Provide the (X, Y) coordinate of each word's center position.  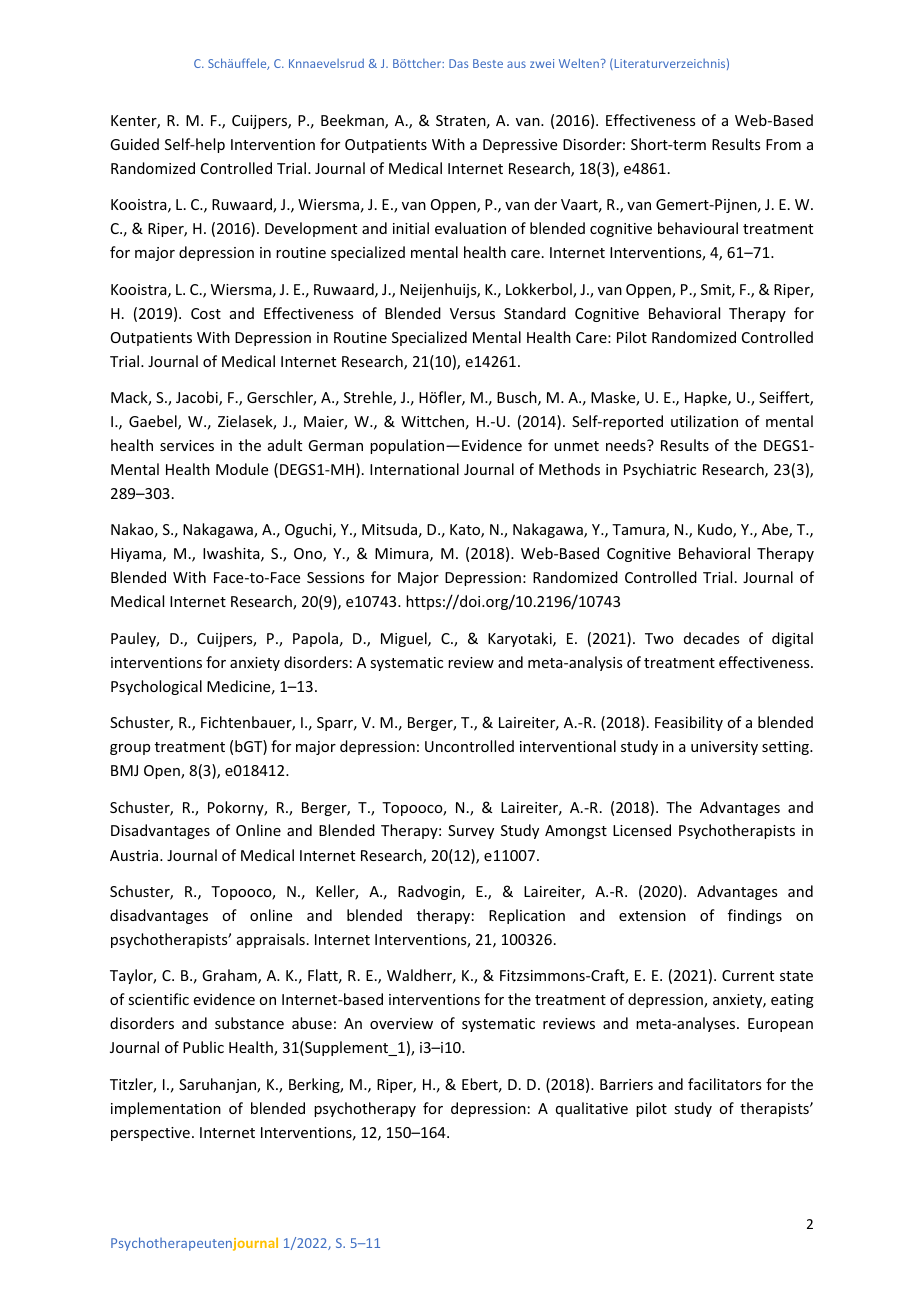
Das (458, 63)
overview (401, 1023)
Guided (134, 144)
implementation (166, 1109)
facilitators (724, 1084)
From (783, 144)
